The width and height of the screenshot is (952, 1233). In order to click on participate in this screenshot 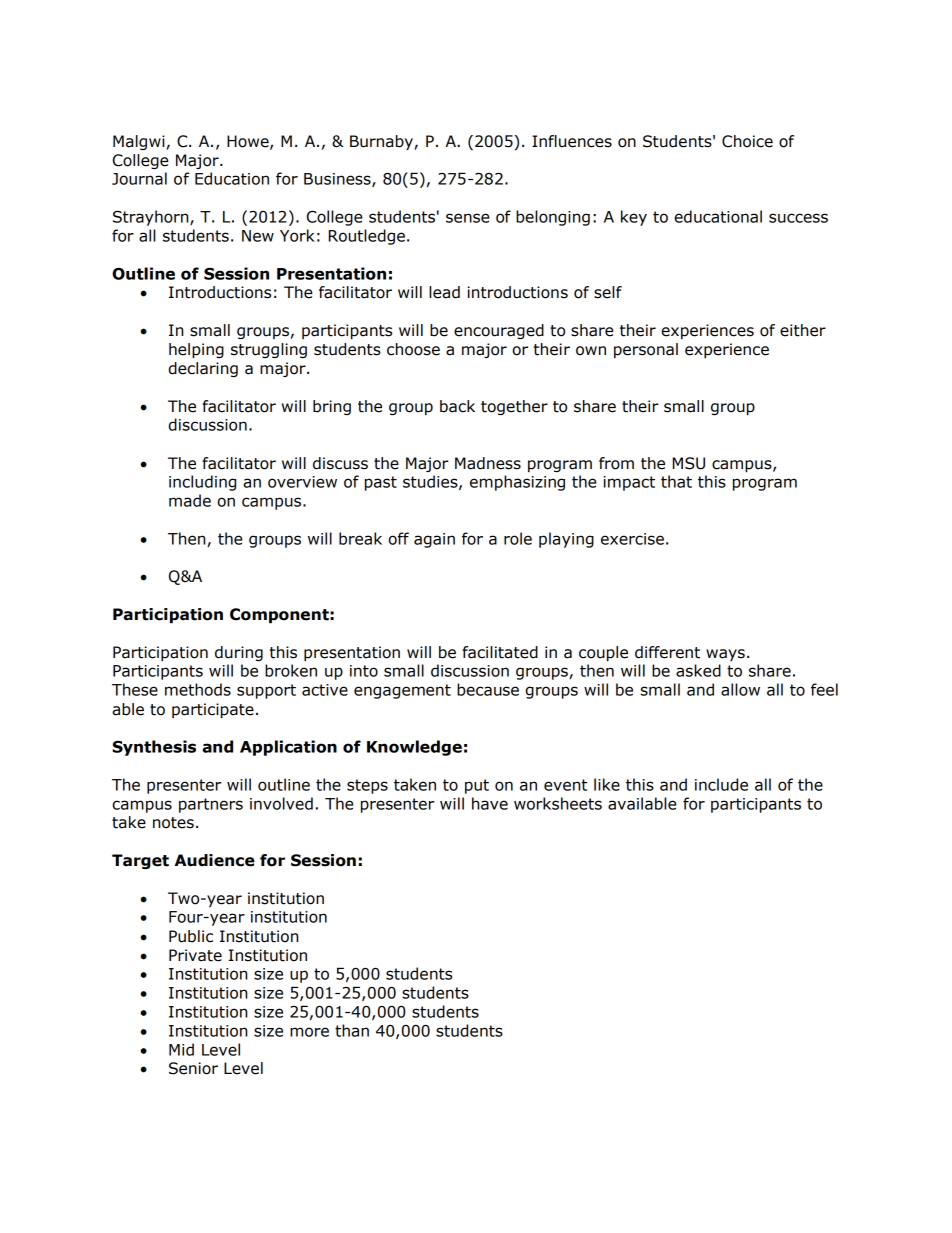, I will do `click(213, 710)`.
